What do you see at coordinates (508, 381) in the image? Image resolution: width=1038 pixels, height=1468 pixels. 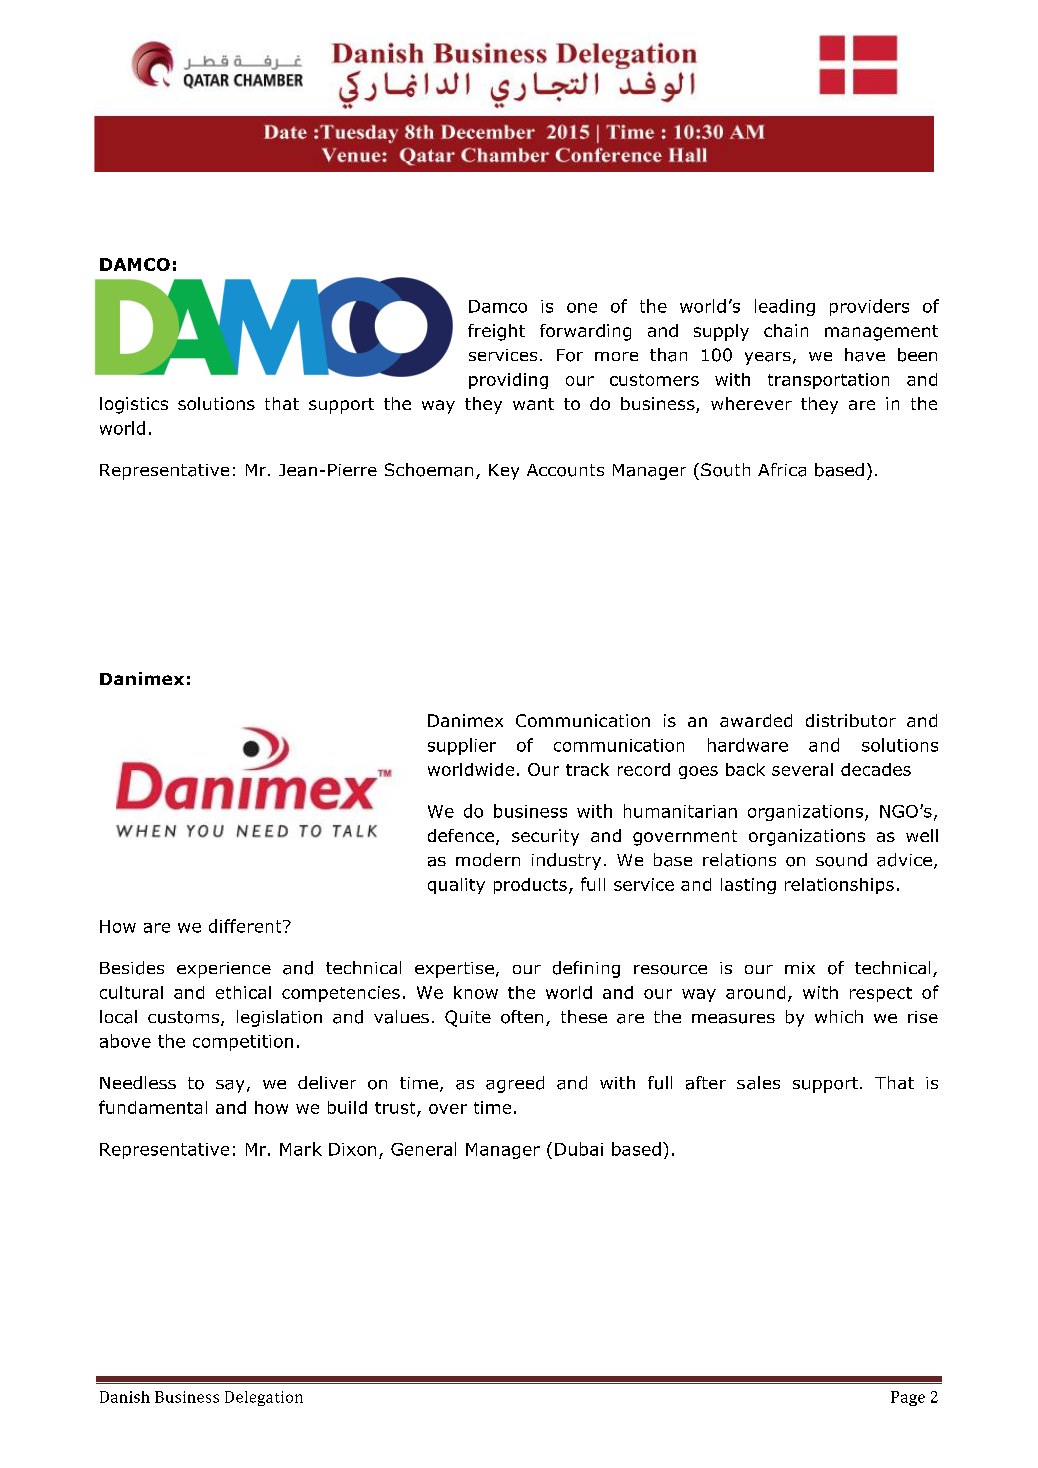 I see `providing` at bounding box center [508, 381].
